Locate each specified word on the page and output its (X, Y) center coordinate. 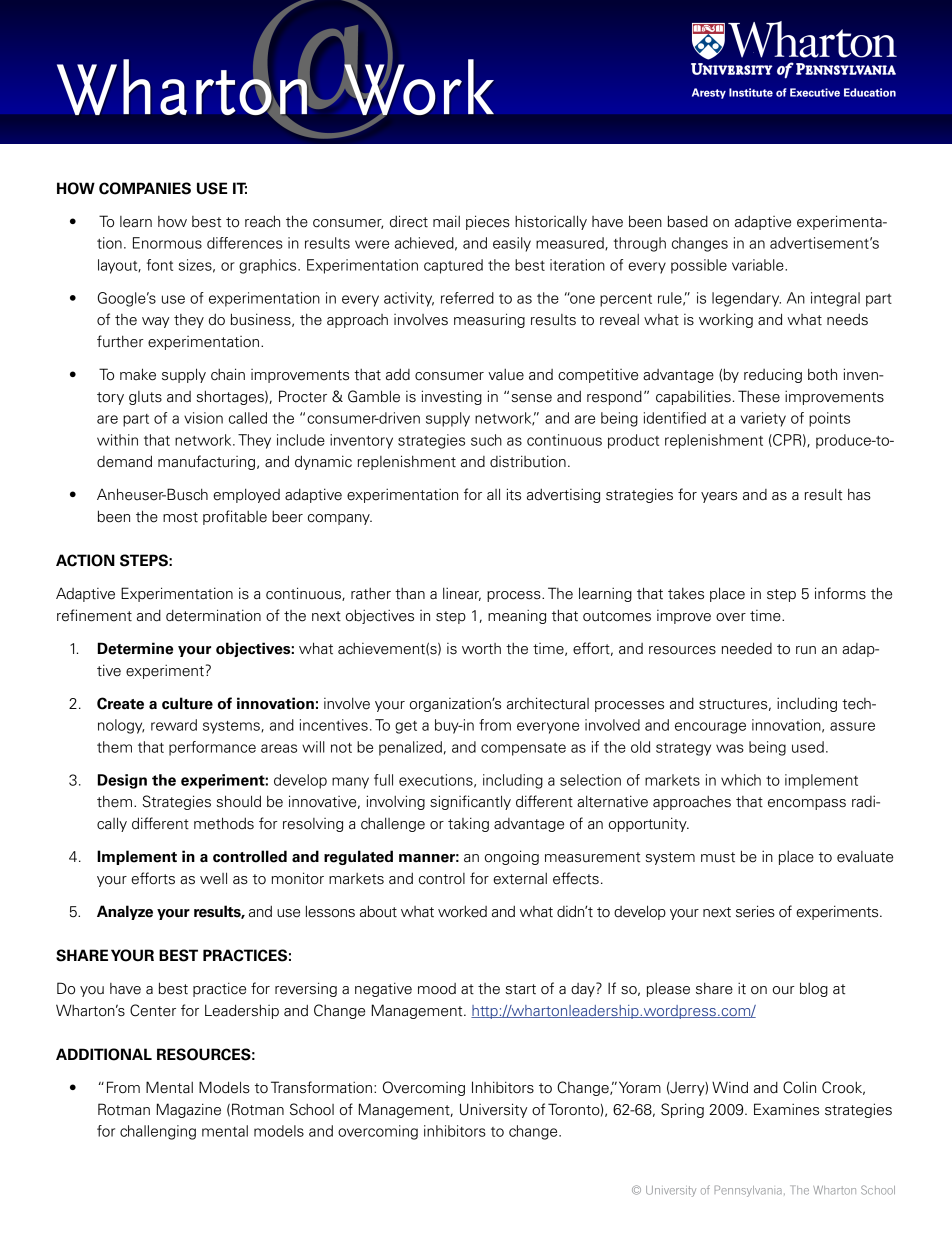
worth (481, 649)
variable (759, 265)
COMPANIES (145, 188)
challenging (158, 1132)
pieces (488, 222)
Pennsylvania (748, 1191)
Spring (682, 1110)
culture (187, 703)
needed (747, 648)
